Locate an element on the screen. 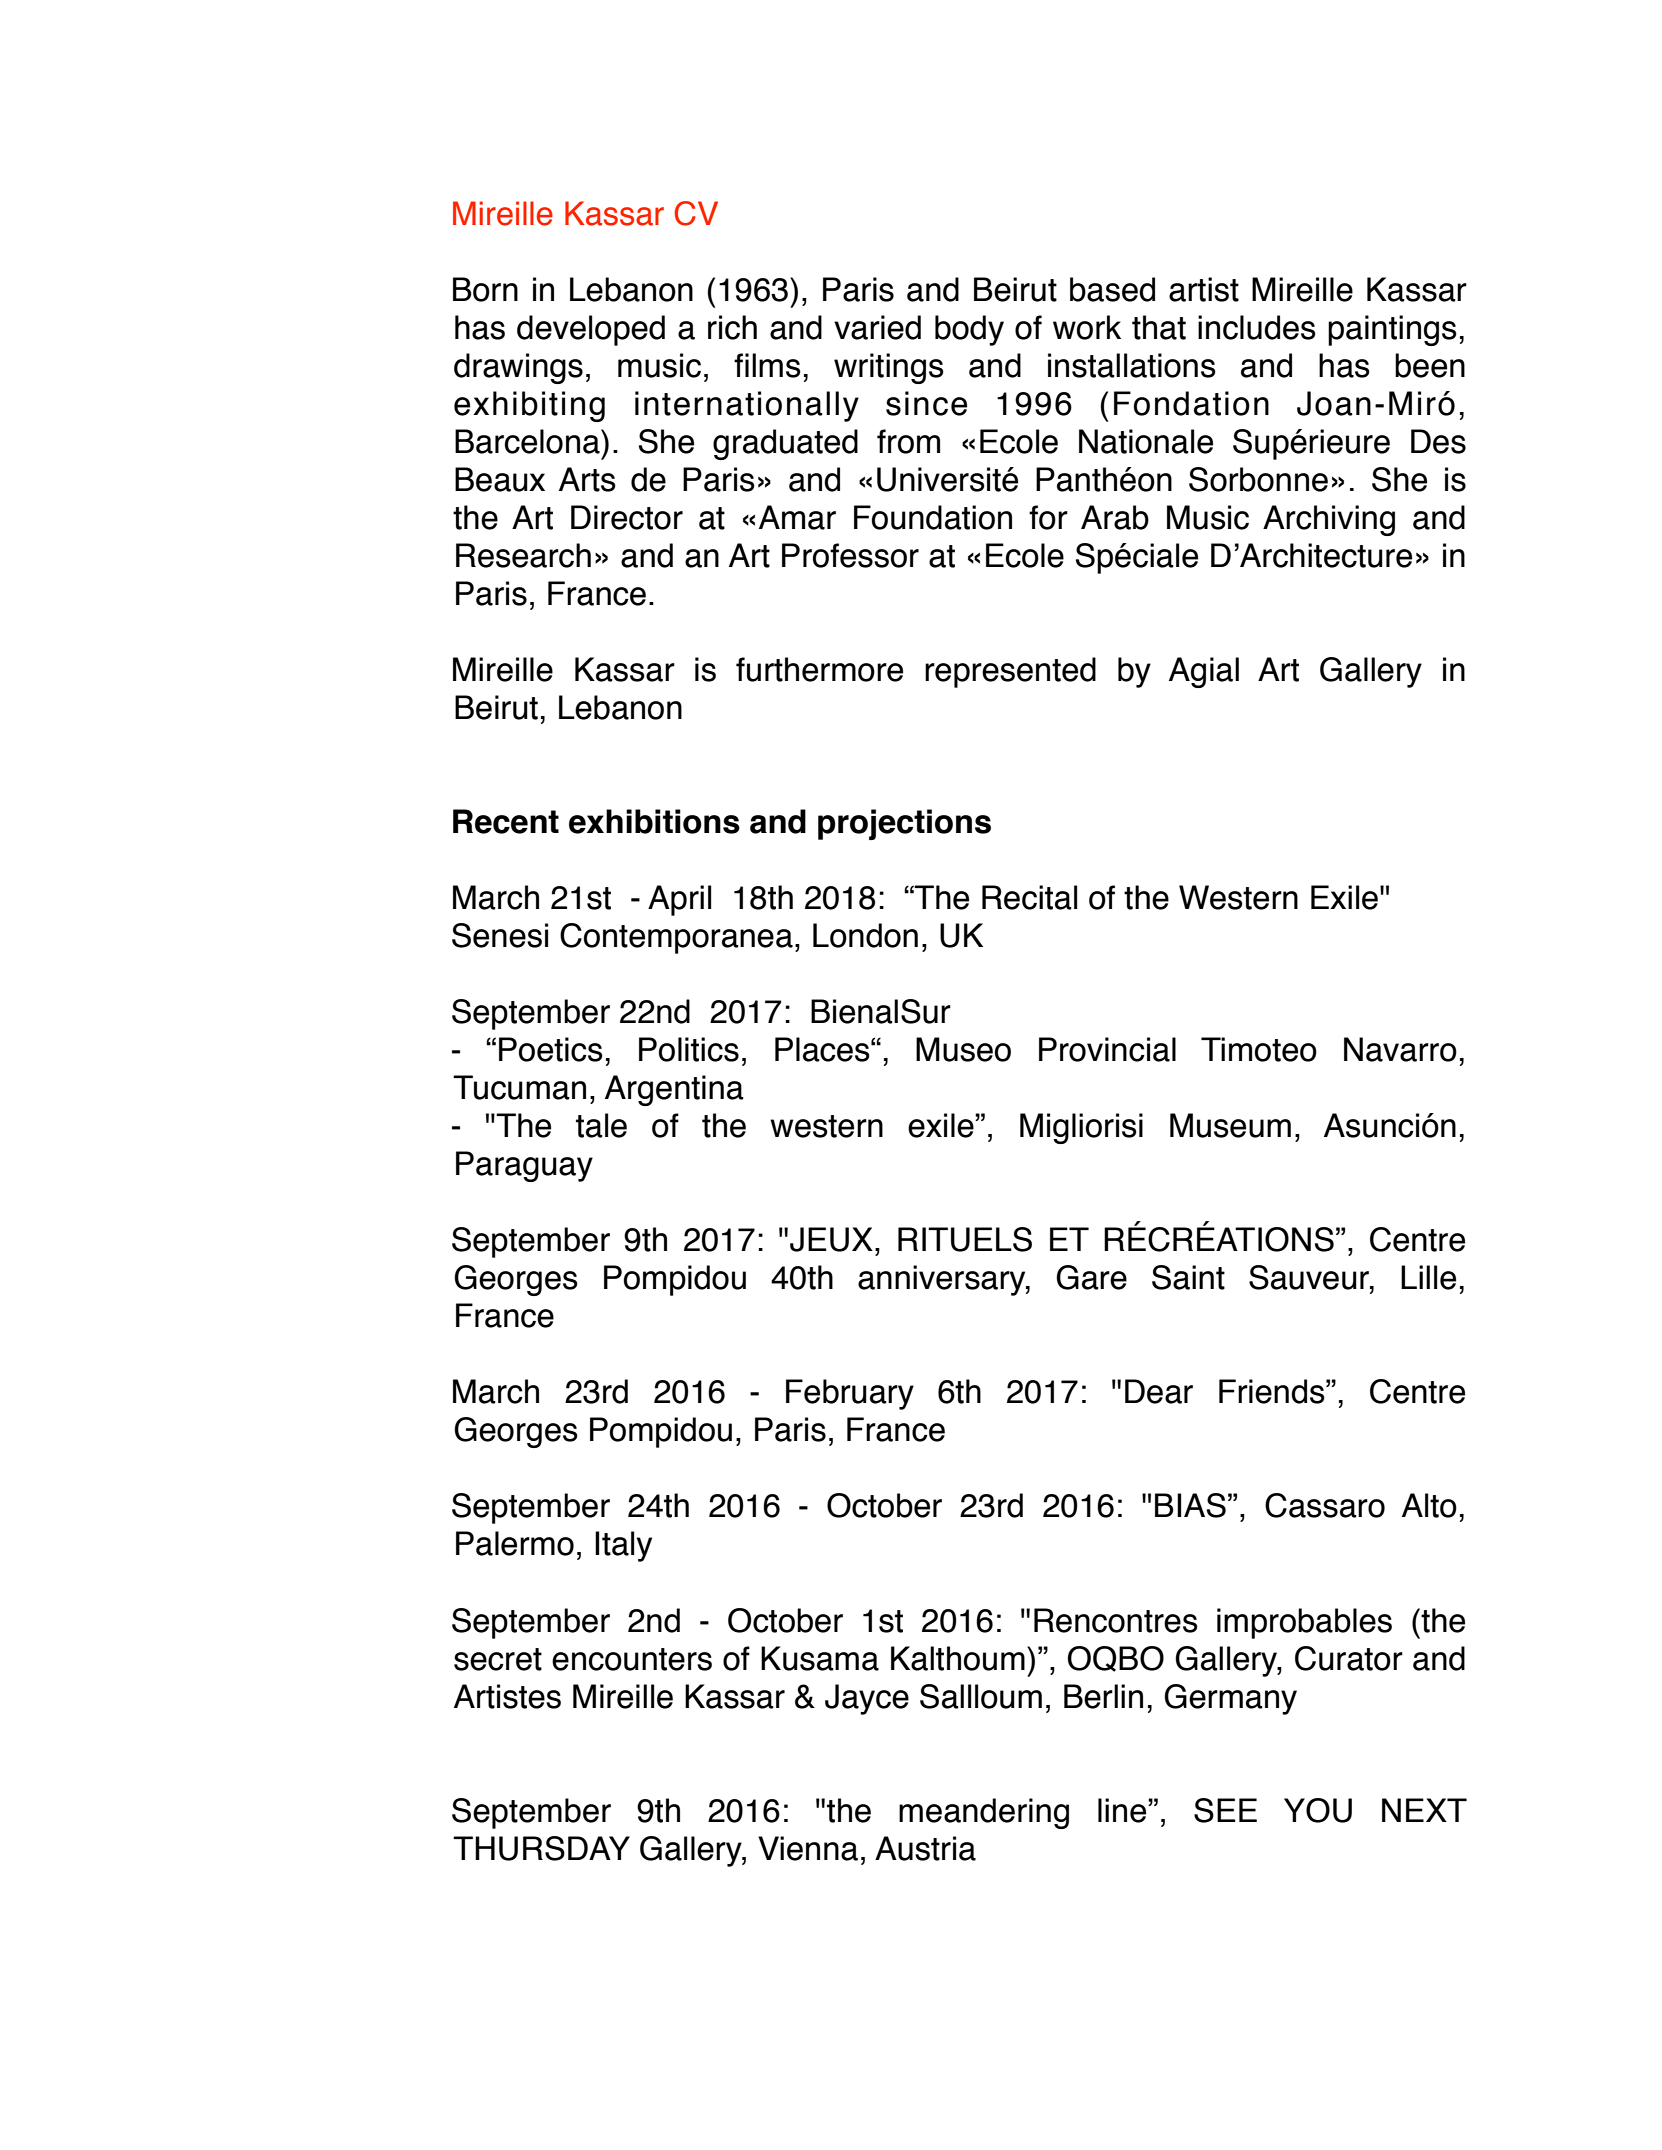 The image size is (1662, 2150). Italy is located at coordinates (623, 1546).
